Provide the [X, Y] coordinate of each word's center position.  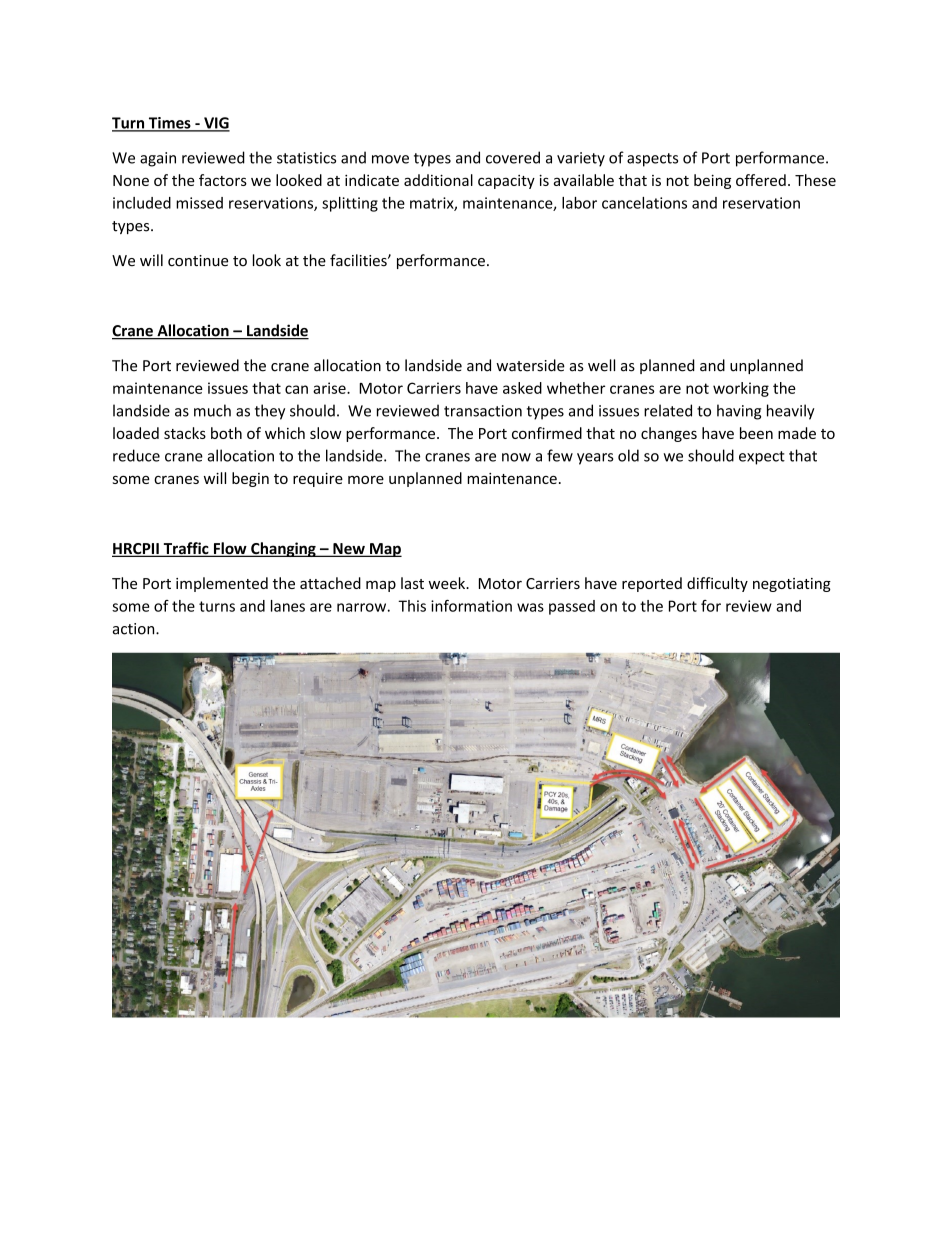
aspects [652, 160]
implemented [222, 584]
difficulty [717, 584]
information [471, 606]
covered [513, 157]
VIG [216, 124]
